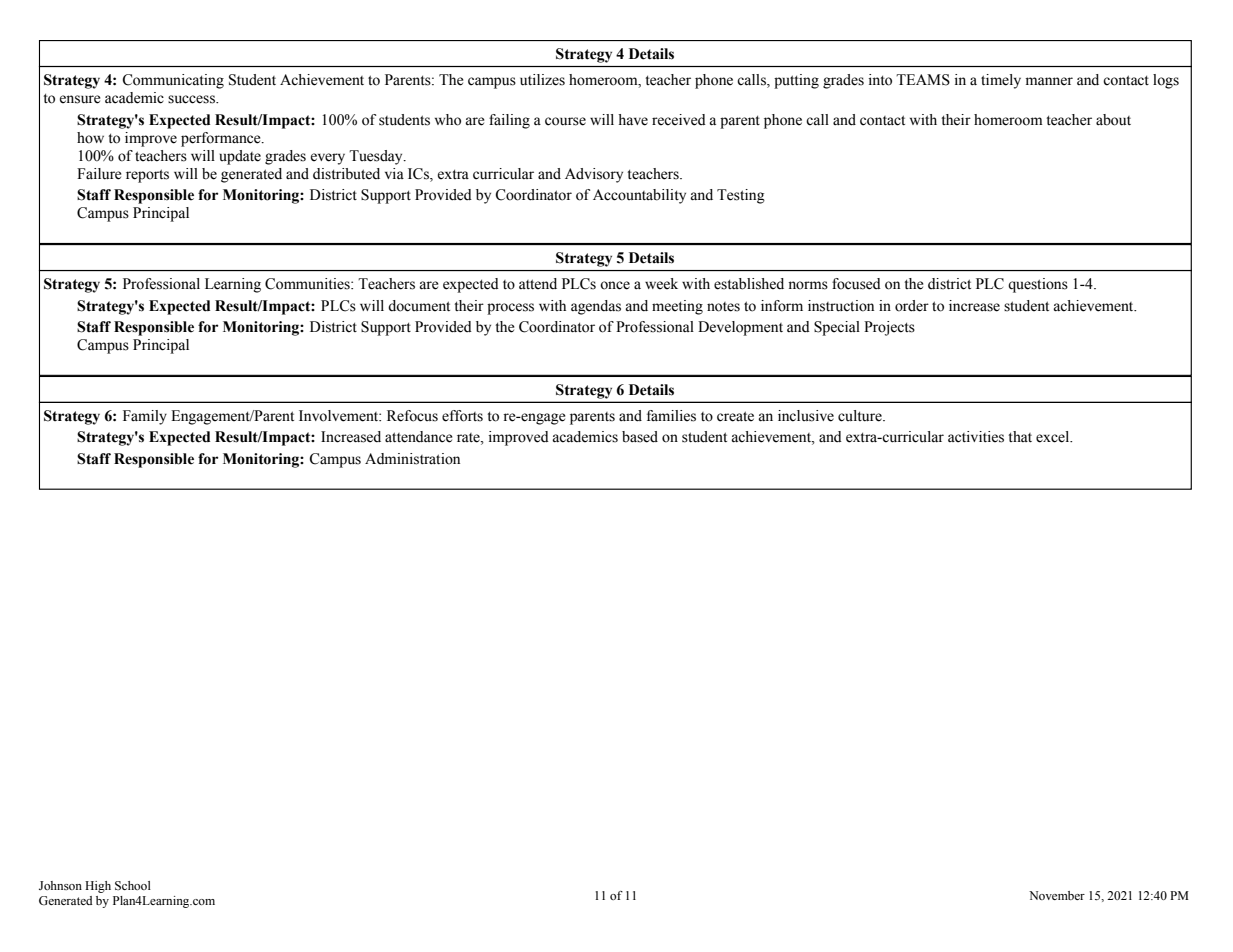  What do you see at coordinates (192, 99) in the screenshot?
I see `success` at bounding box center [192, 99].
